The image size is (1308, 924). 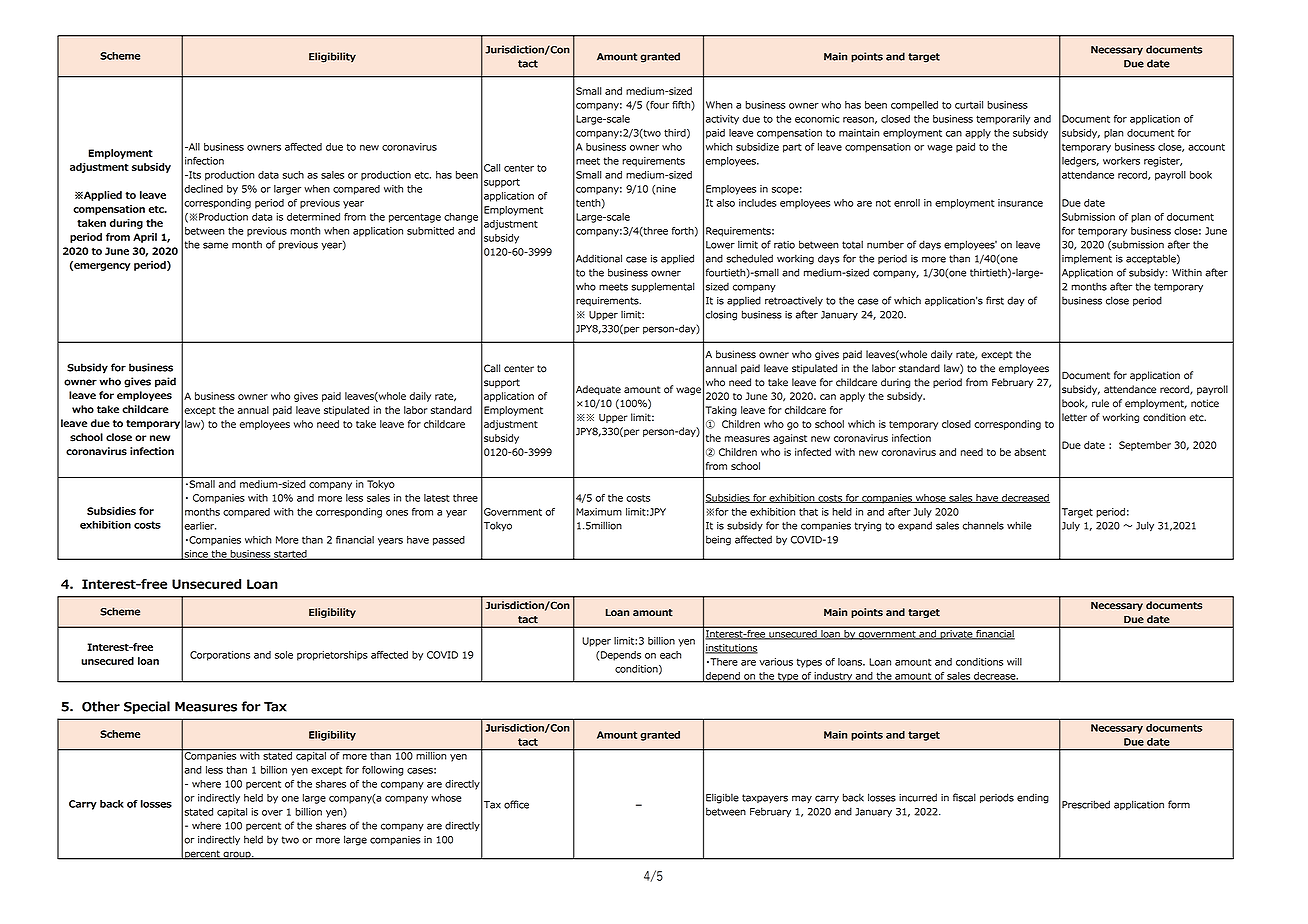 What do you see at coordinates (449, 541) in the screenshot?
I see `passed` at bounding box center [449, 541].
